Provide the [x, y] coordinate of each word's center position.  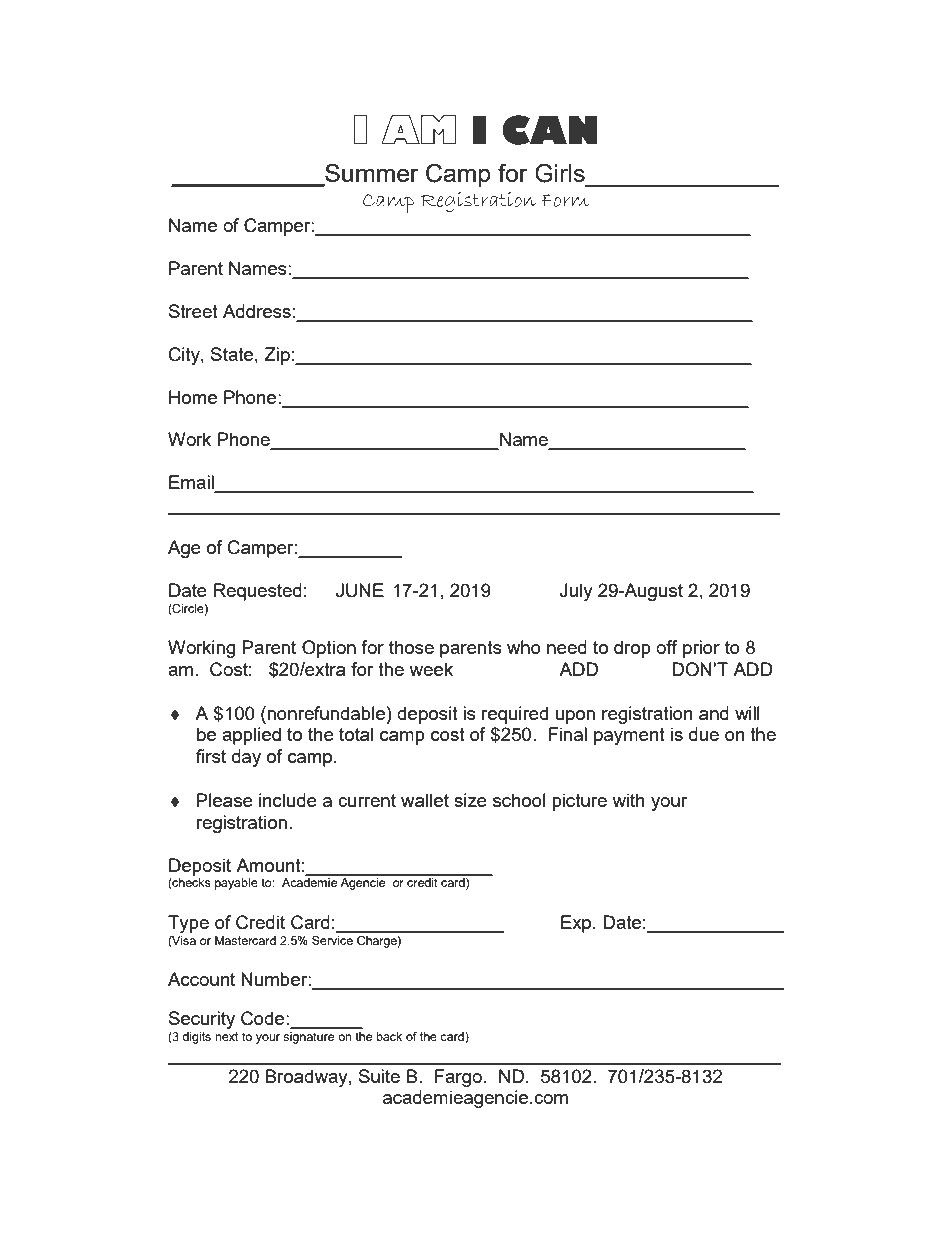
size [470, 800]
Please [225, 800]
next [226, 1036]
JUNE [360, 590]
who [524, 647]
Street [193, 311]
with [628, 800]
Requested [258, 592]
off [667, 647]
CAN [550, 130]
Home [193, 397]
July [576, 592]
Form [565, 200]
